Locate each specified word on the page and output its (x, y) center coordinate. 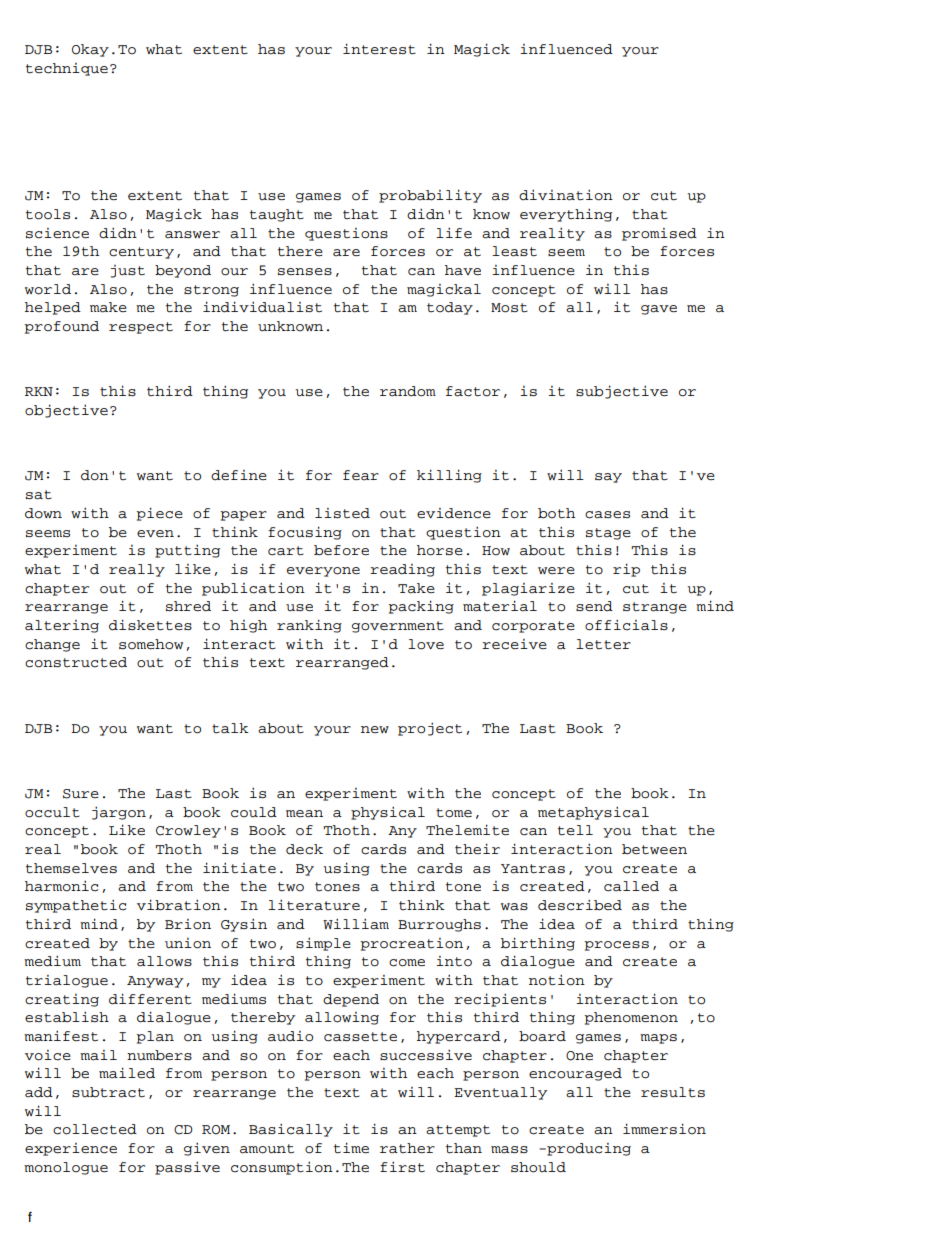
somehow (151, 644)
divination (566, 195)
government (398, 627)
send (594, 606)
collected (95, 1129)
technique (67, 69)
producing (588, 1149)
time (351, 1148)
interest (379, 49)
